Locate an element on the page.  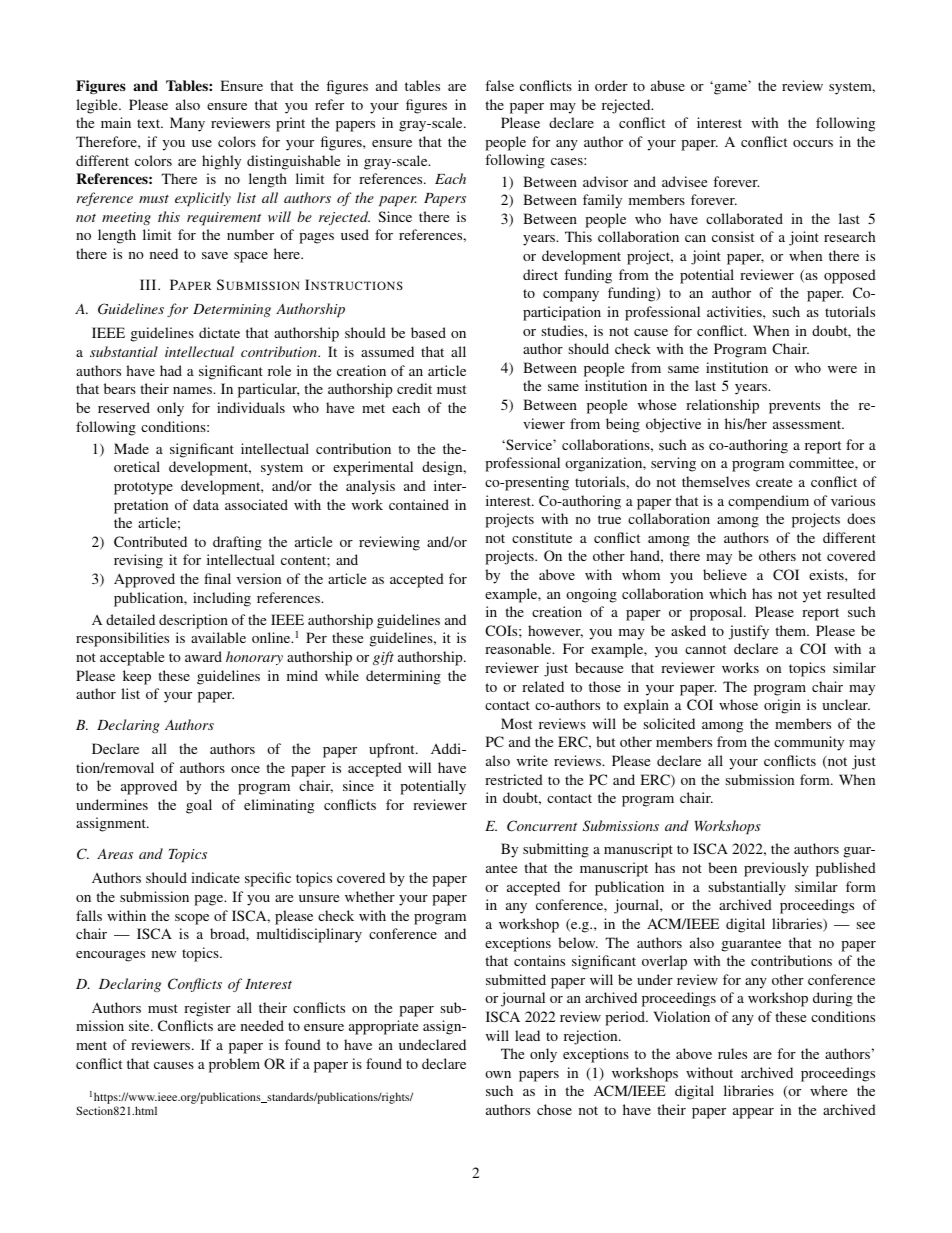
Many is located at coordinates (187, 124).
